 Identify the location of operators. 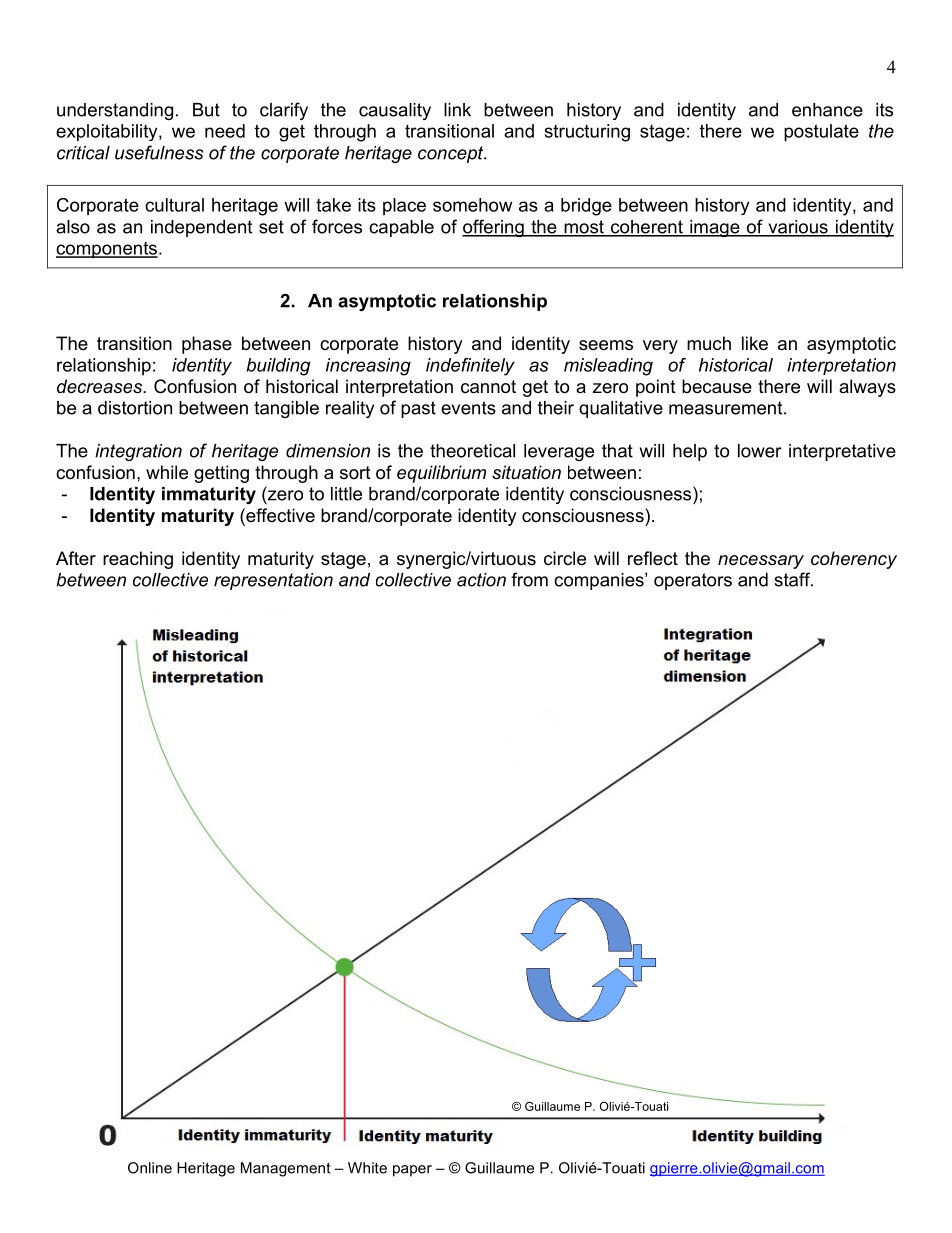
(693, 581).
